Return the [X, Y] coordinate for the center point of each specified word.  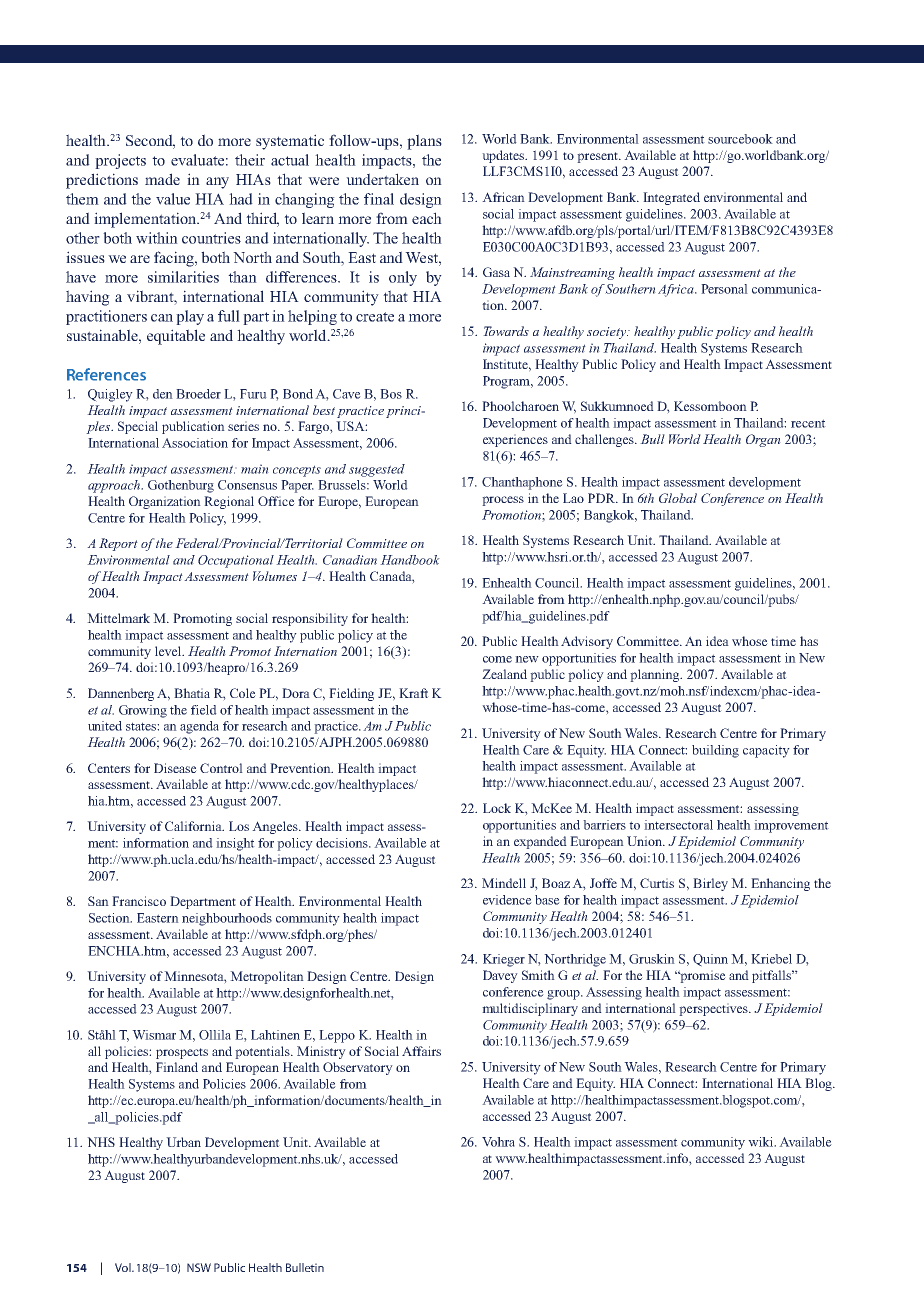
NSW [199, 1267]
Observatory [358, 1068]
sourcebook [740, 139]
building [715, 751]
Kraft [414, 693]
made [162, 179]
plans [424, 142]
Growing [143, 711]
